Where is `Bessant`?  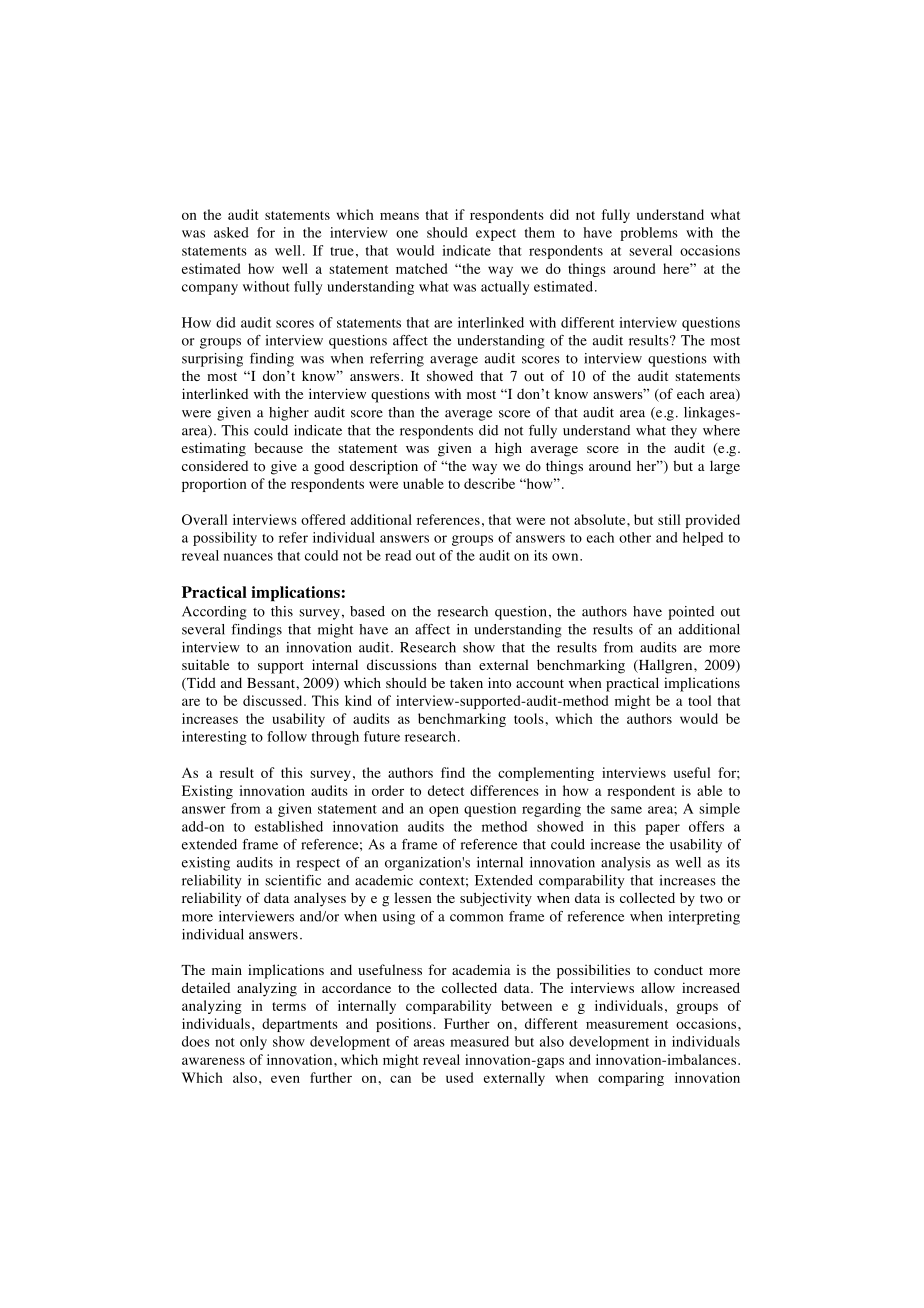
Bessant is located at coordinates (272, 683).
